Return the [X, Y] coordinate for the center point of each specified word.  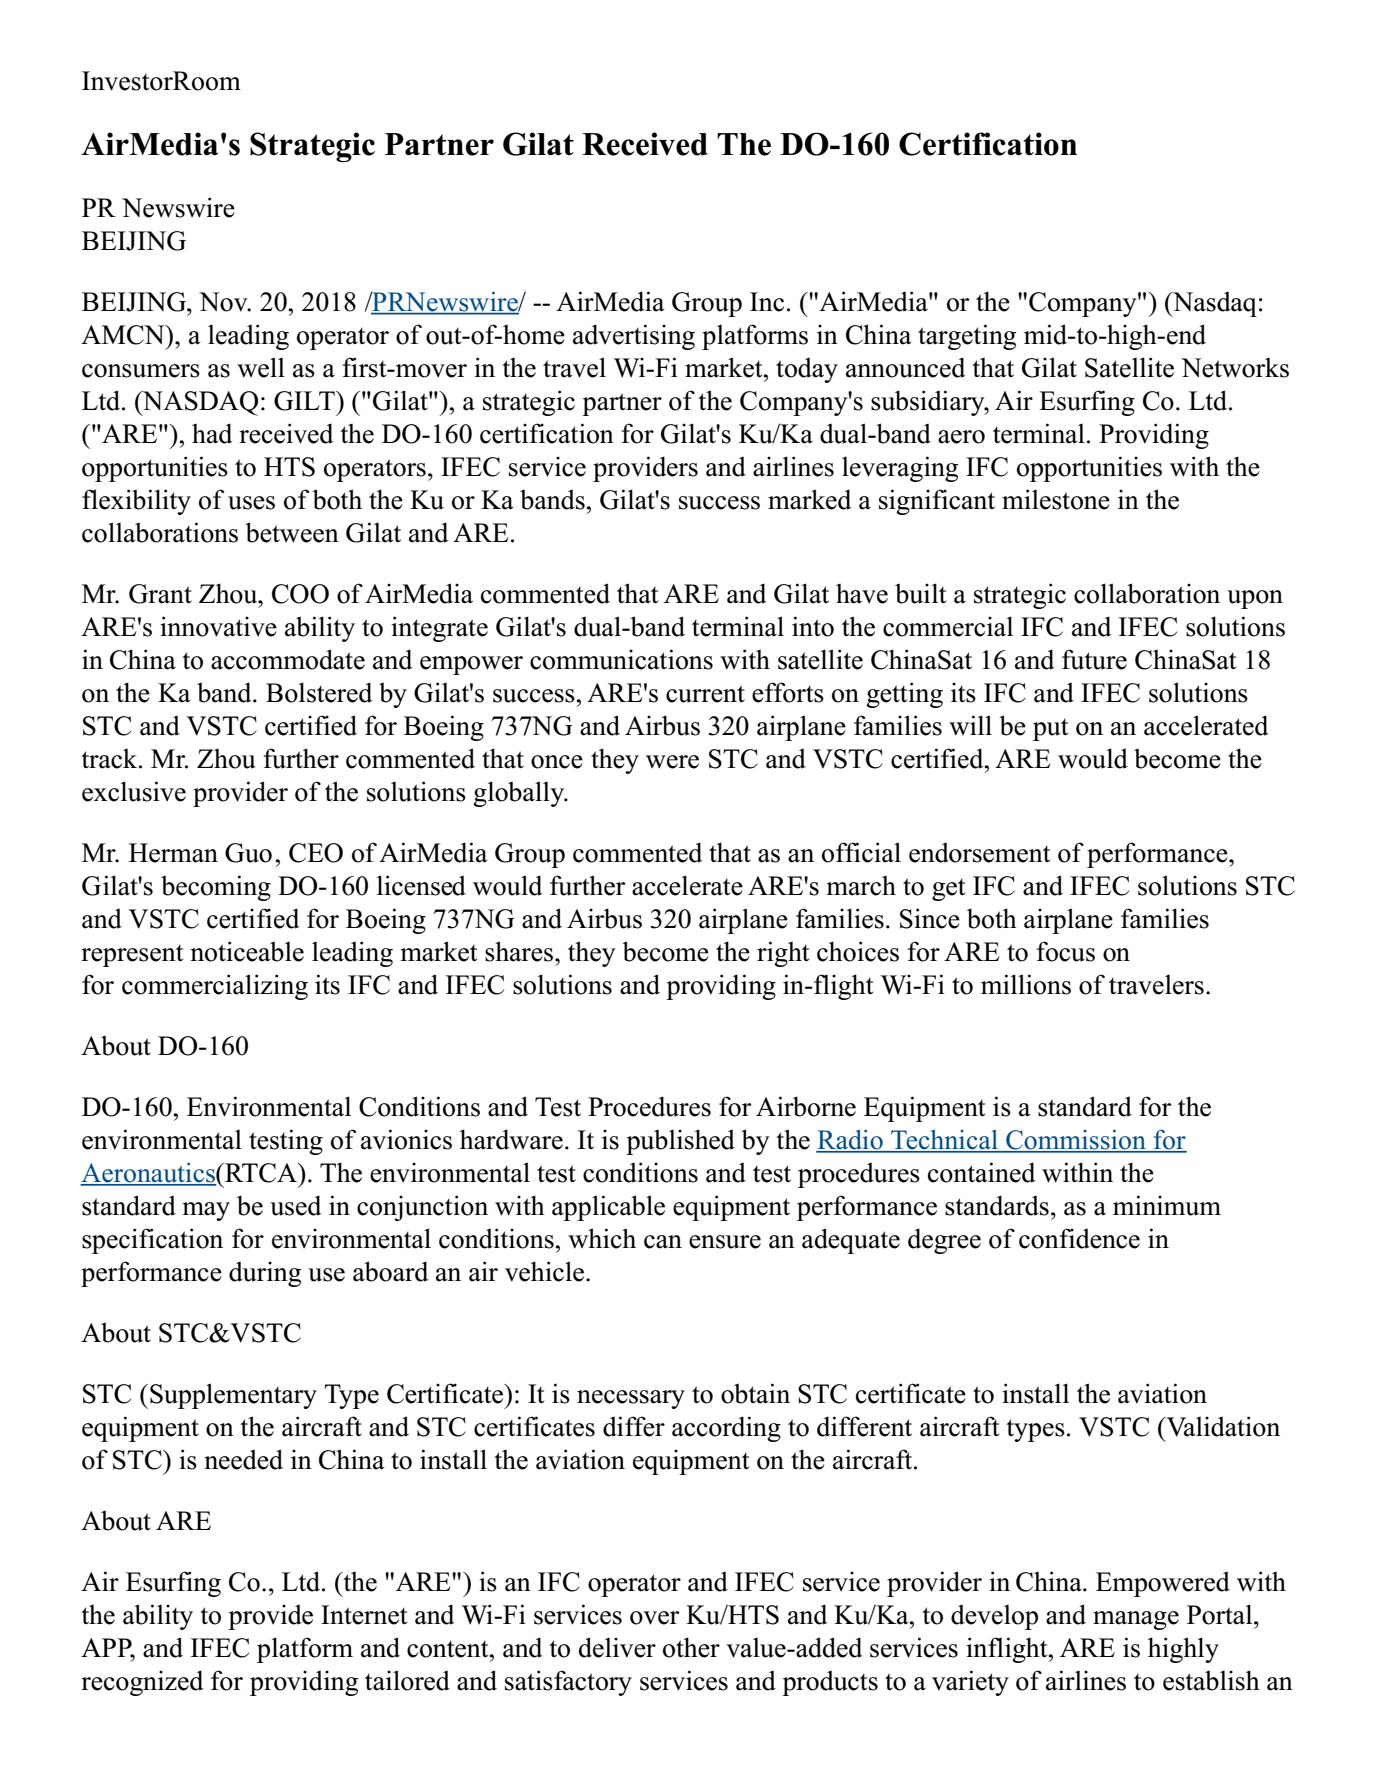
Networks [1235, 368]
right [783, 954]
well [261, 367]
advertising [634, 337]
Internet [364, 1615]
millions [1026, 984]
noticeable [247, 951]
